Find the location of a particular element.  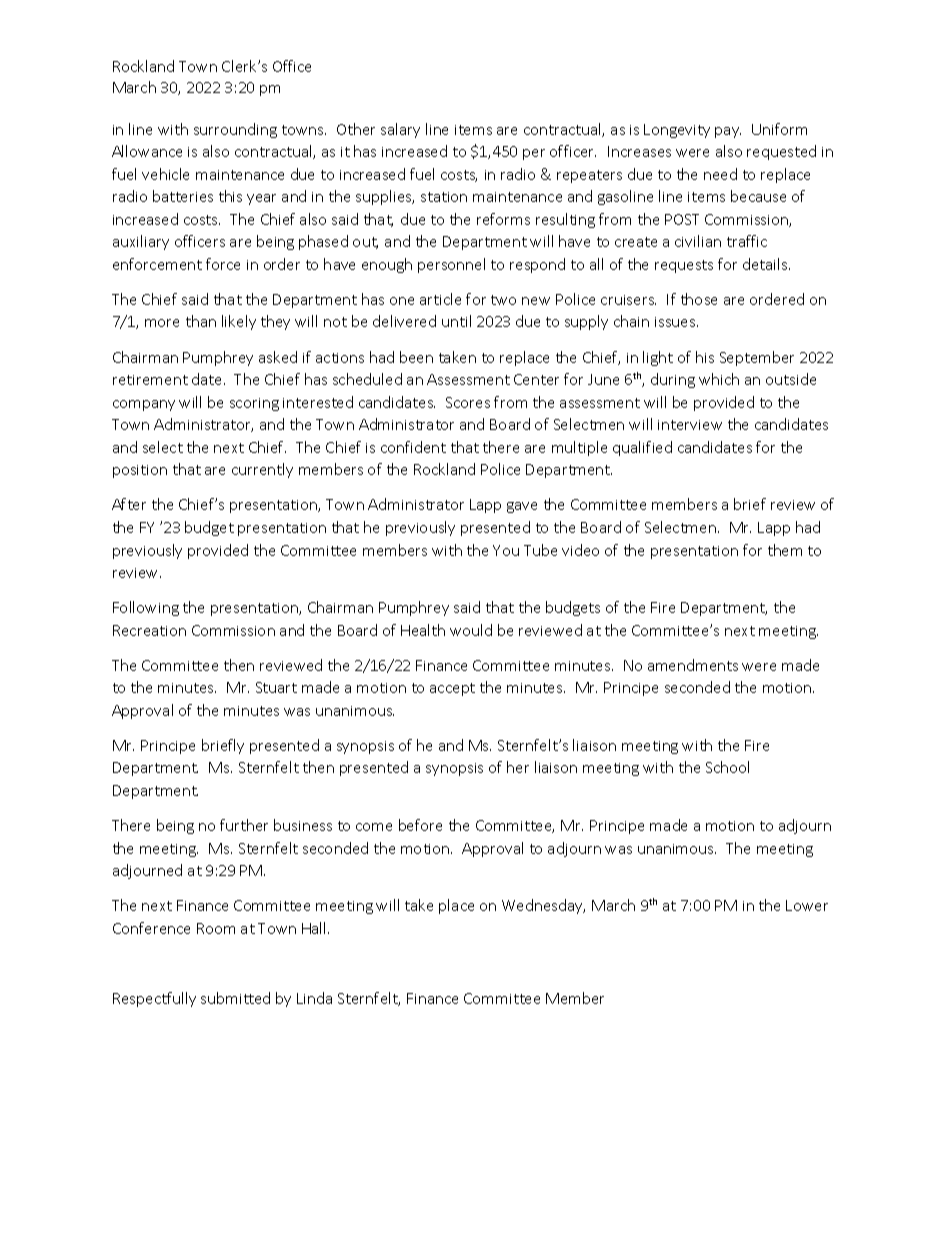

Following is located at coordinates (146, 608).
